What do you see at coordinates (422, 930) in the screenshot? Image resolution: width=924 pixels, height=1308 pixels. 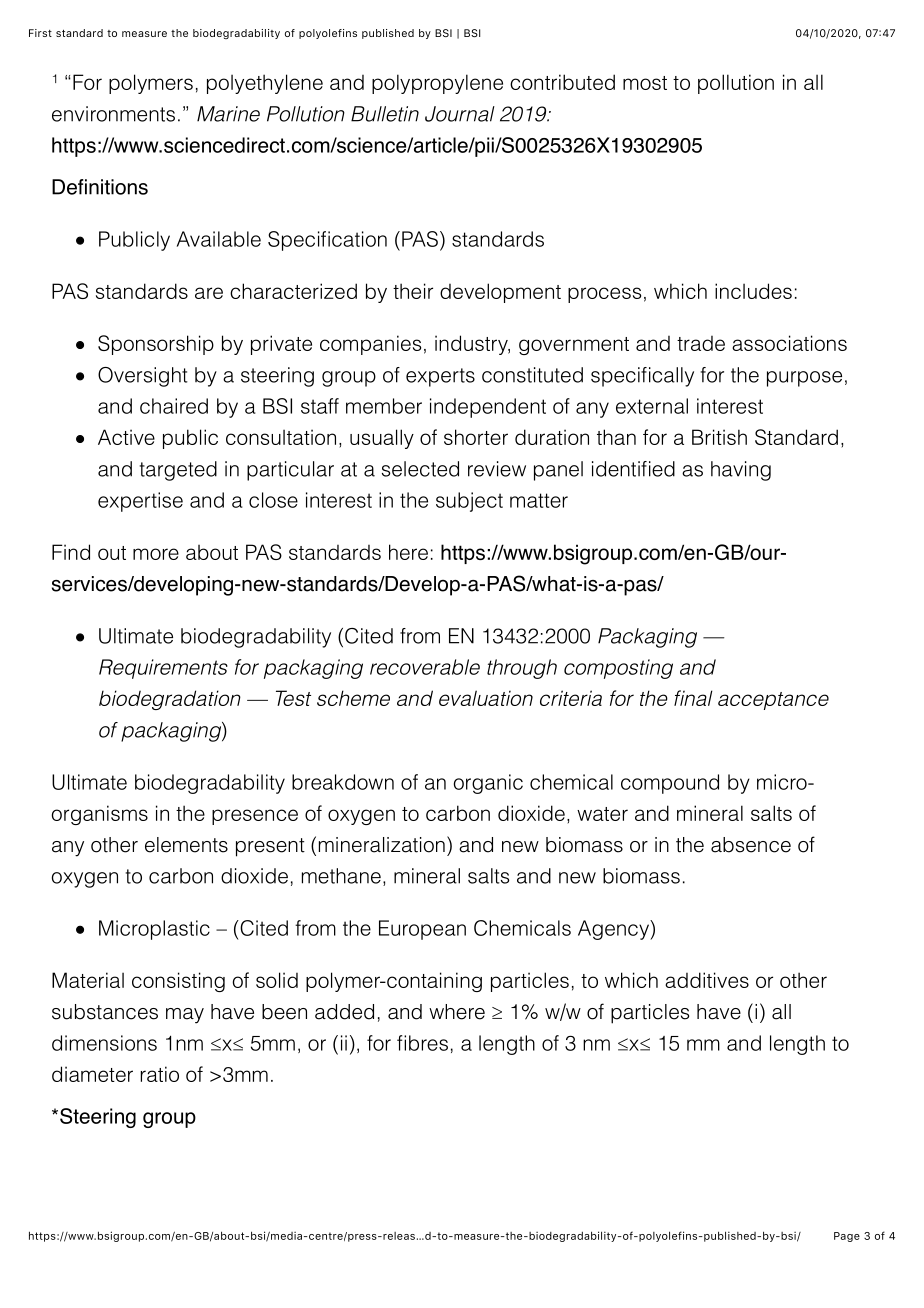 I see `European` at bounding box center [422, 930].
